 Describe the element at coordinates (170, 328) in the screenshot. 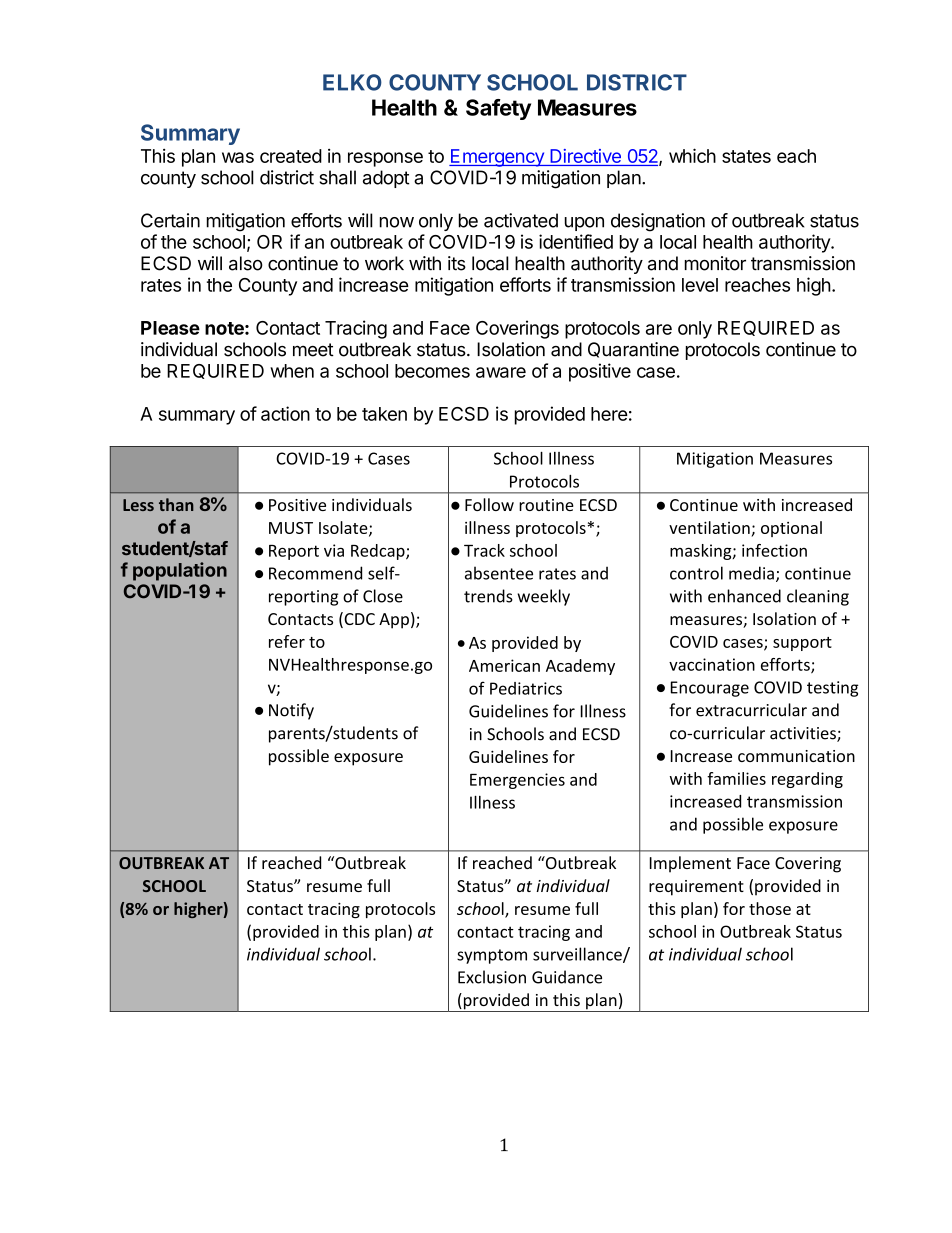

I see `Please` at that location.
